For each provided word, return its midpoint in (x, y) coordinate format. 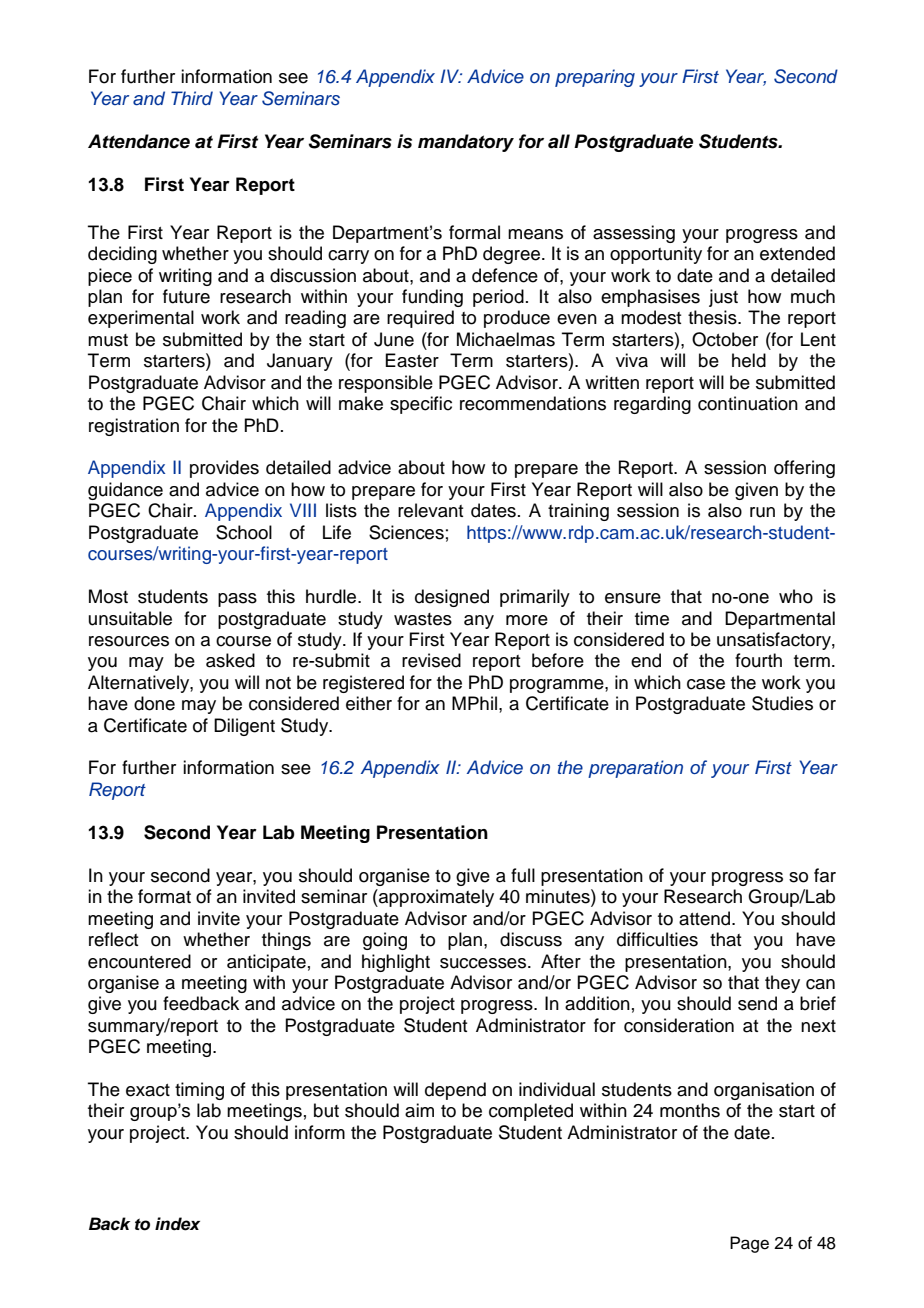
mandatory (466, 143)
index (177, 1224)
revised (431, 660)
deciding (122, 255)
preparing (595, 78)
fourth (758, 660)
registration (134, 427)
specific (421, 405)
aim (419, 1110)
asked (230, 660)
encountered (139, 961)
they (782, 984)
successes (484, 963)
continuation (748, 403)
